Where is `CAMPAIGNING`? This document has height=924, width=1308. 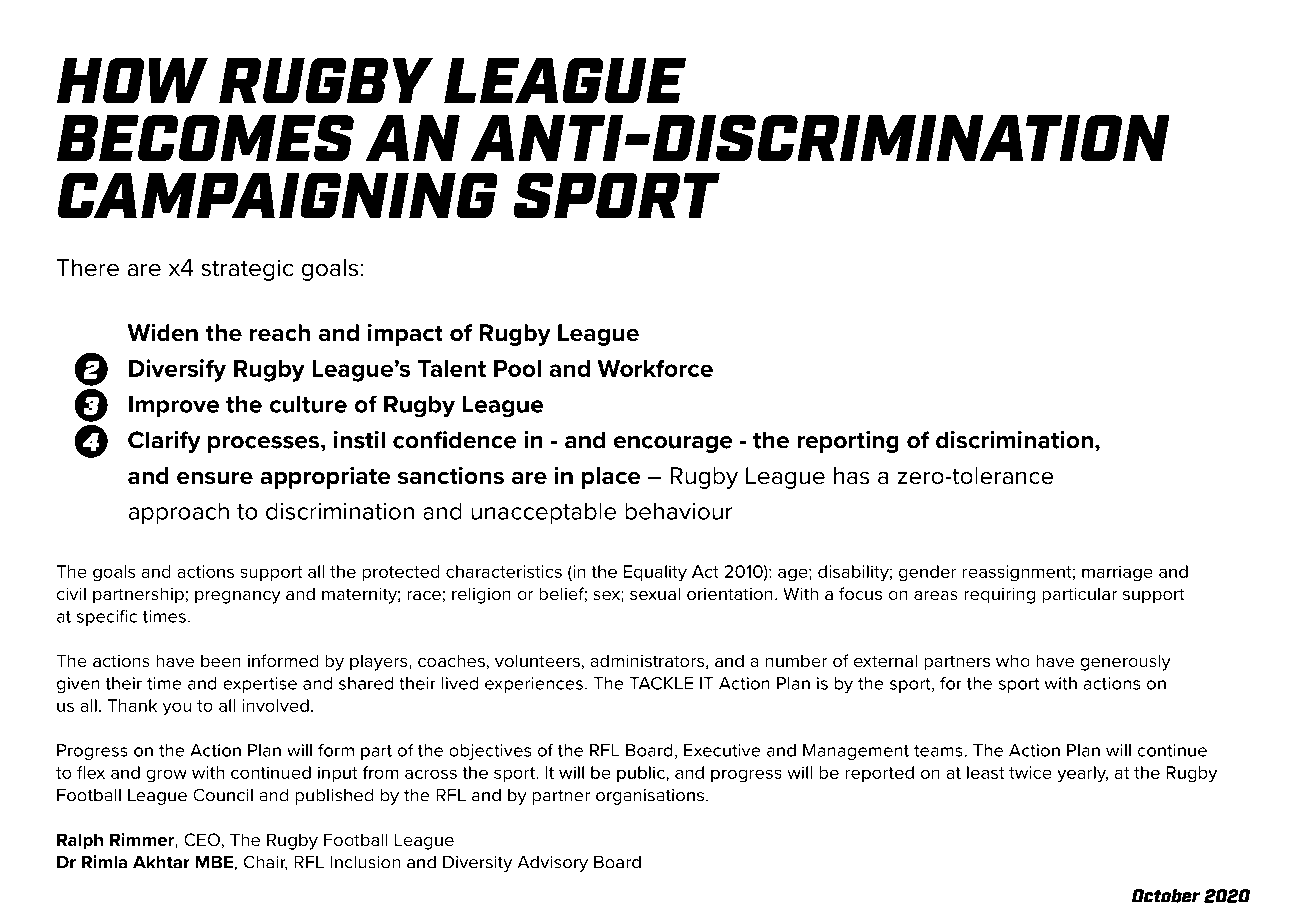 CAMPAIGNING is located at coordinates (277, 195).
